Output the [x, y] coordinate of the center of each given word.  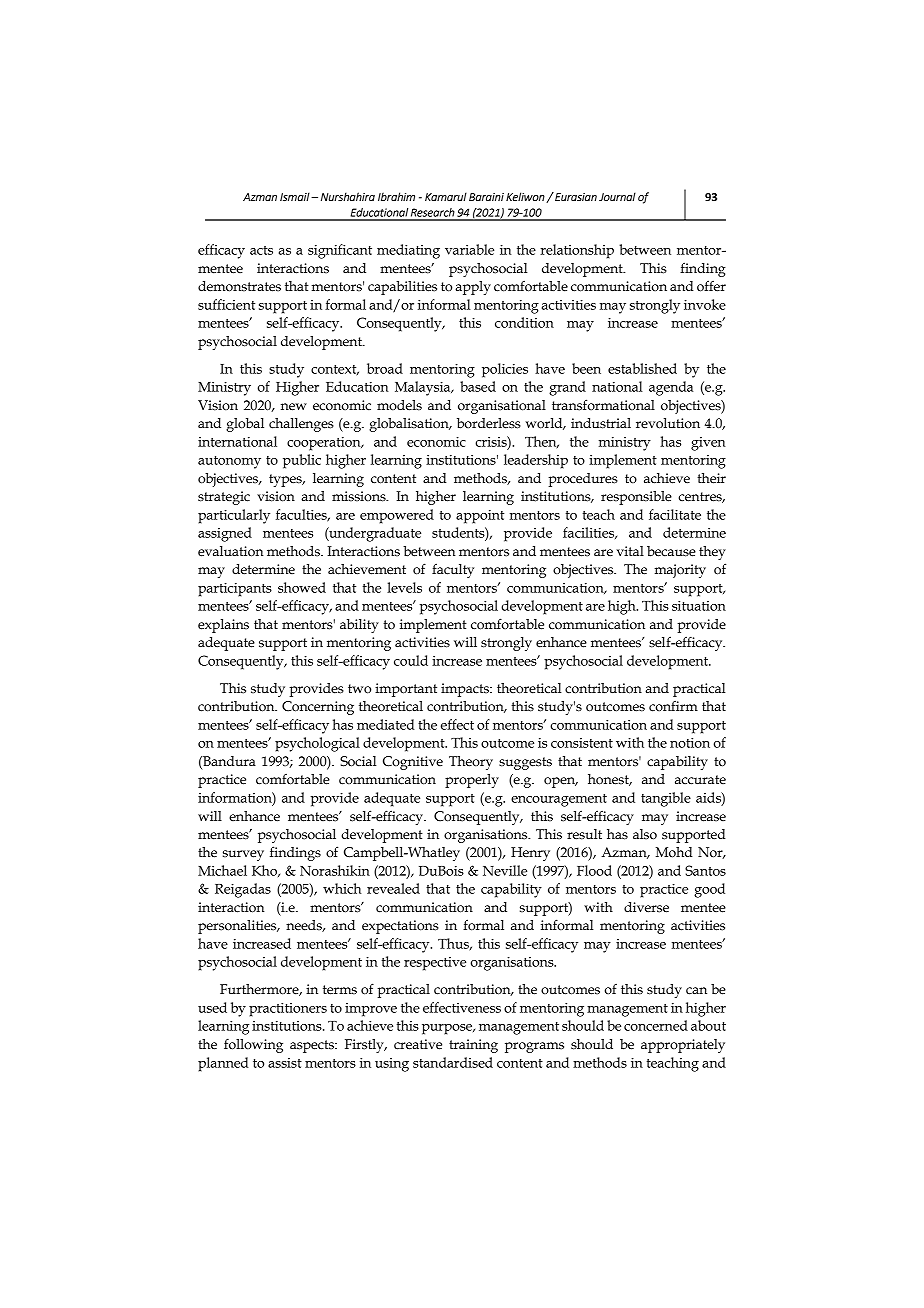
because [671, 551]
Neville [505, 870]
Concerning [318, 708]
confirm [673, 706]
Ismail [296, 196]
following [253, 1046]
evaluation [230, 551]
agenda [671, 388]
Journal [617, 196]
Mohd [674, 852]
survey [243, 855]
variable [469, 249]
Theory [471, 763]
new [294, 407]
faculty [453, 570]
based [478, 386]
